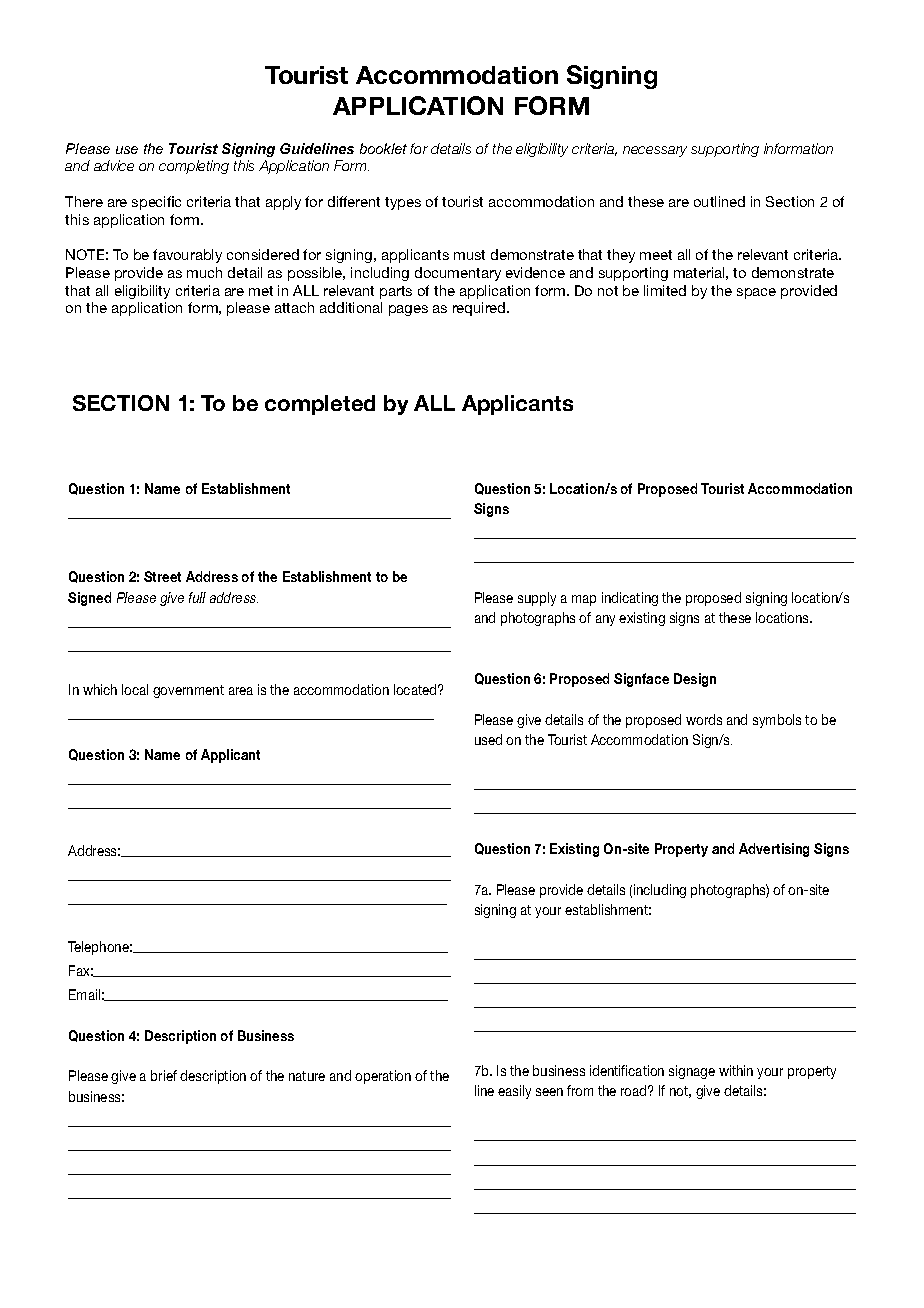  What do you see at coordinates (164, 1075) in the document?
I see `brief` at bounding box center [164, 1075].
